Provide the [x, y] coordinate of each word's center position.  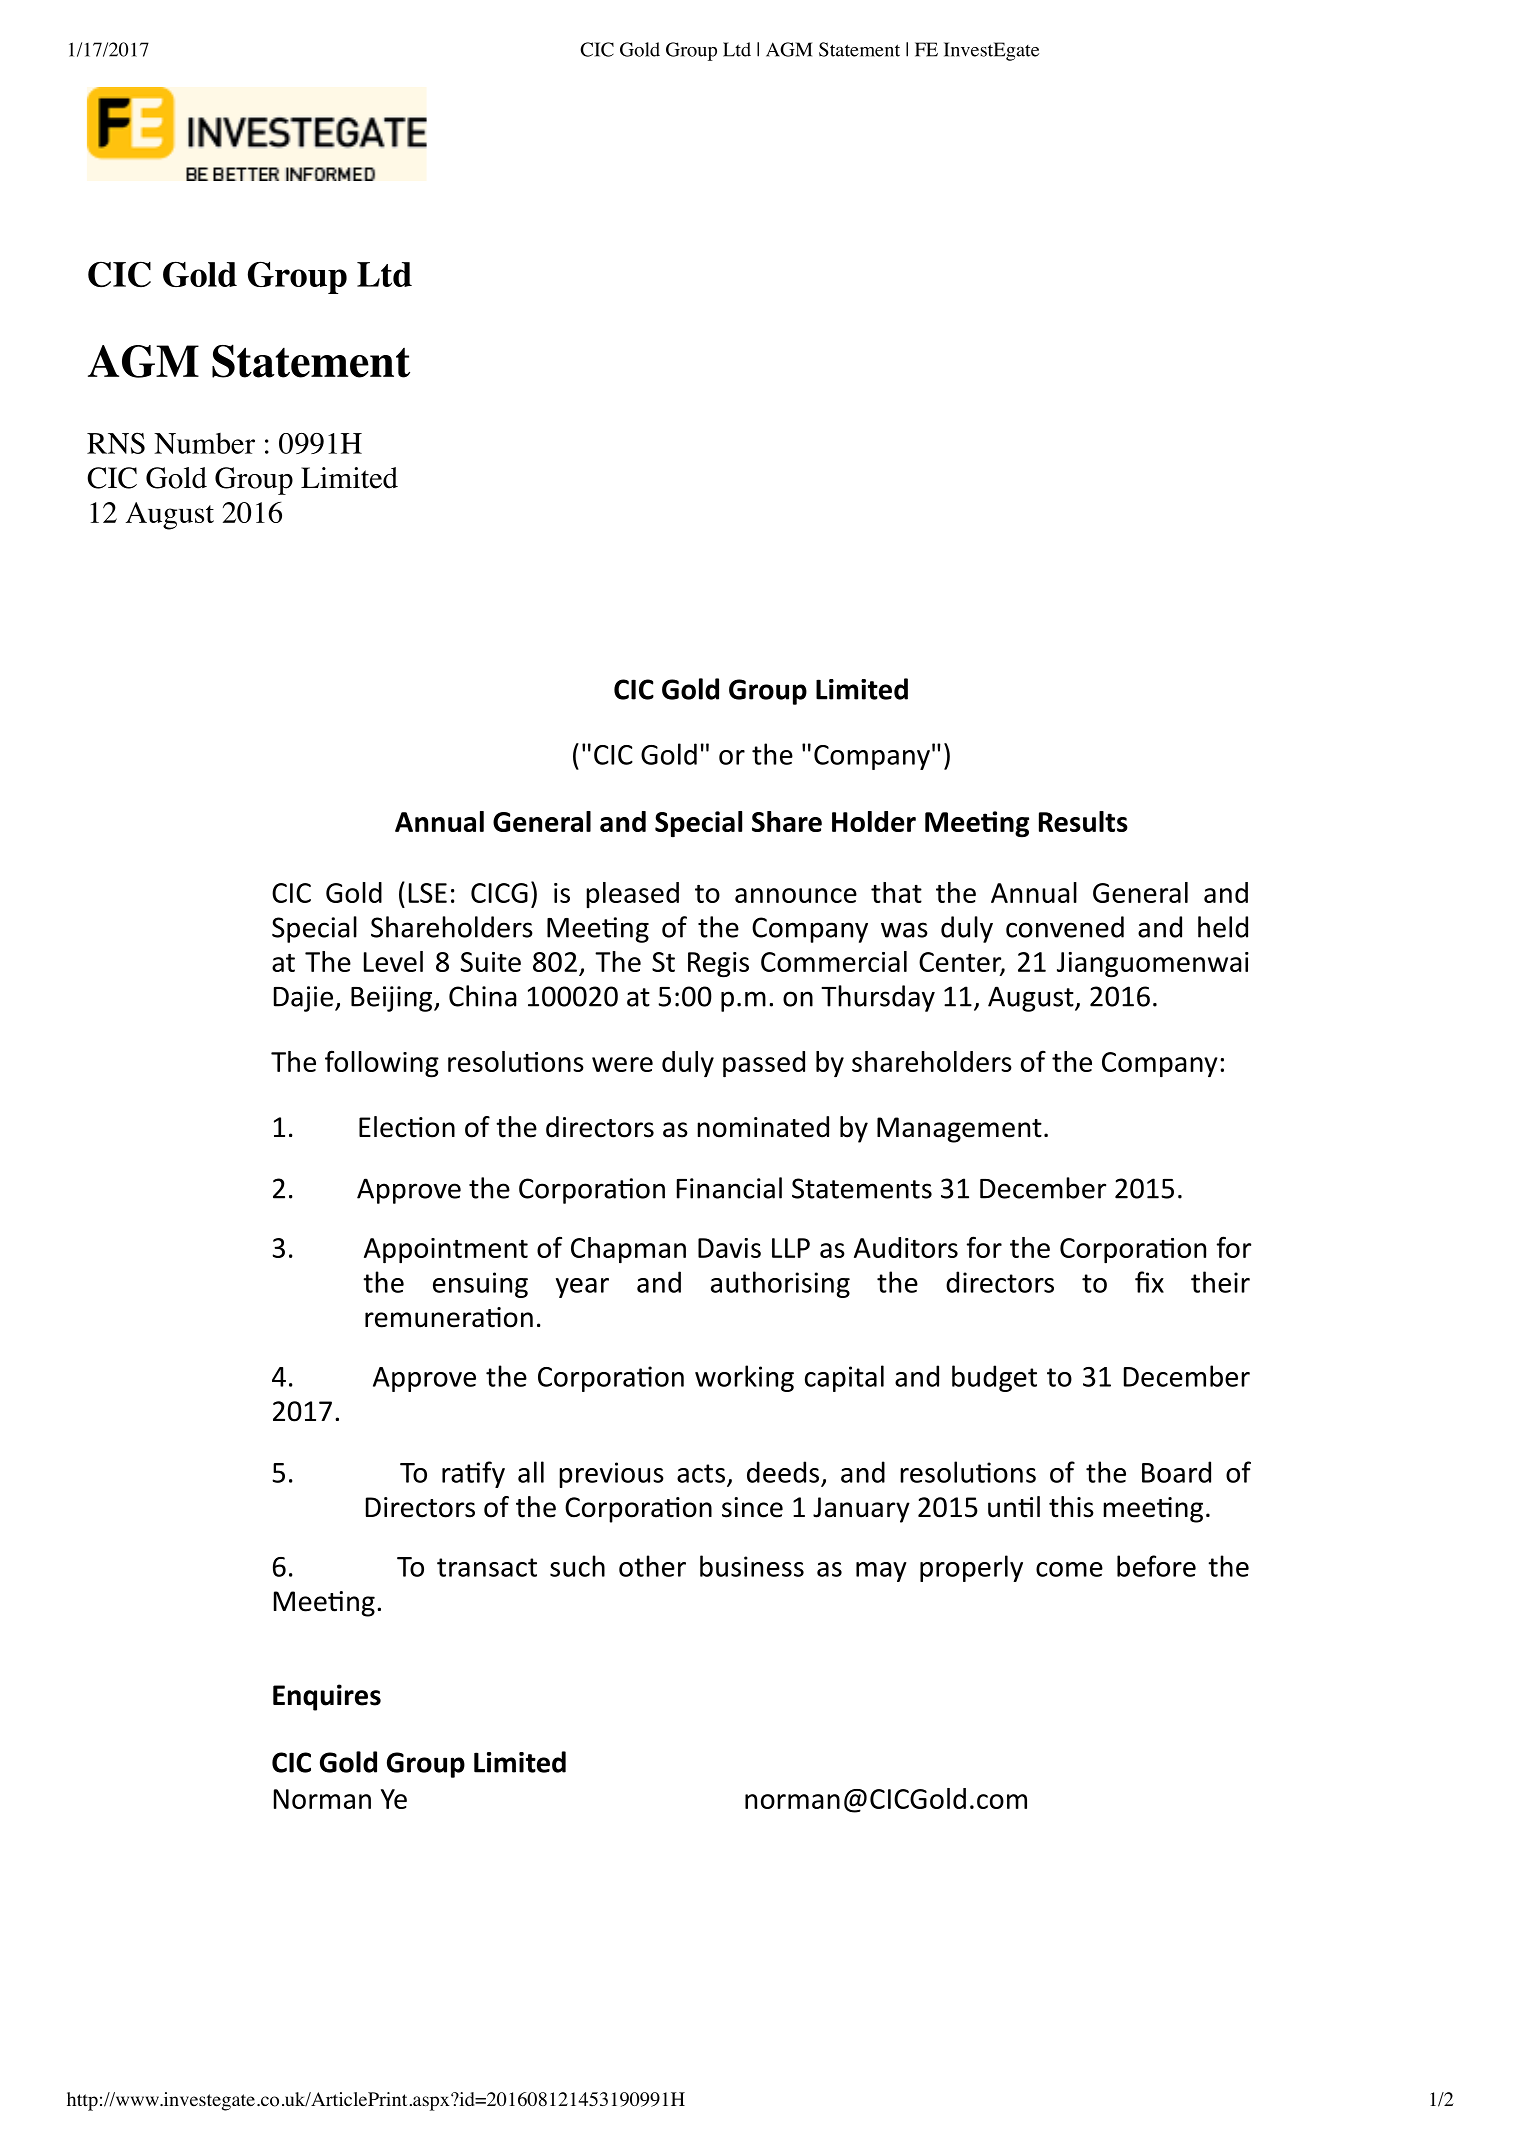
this [1071, 1507]
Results [1083, 821]
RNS [116, 443]
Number [204, 443]
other [652, 1566]
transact [487, 1567]
